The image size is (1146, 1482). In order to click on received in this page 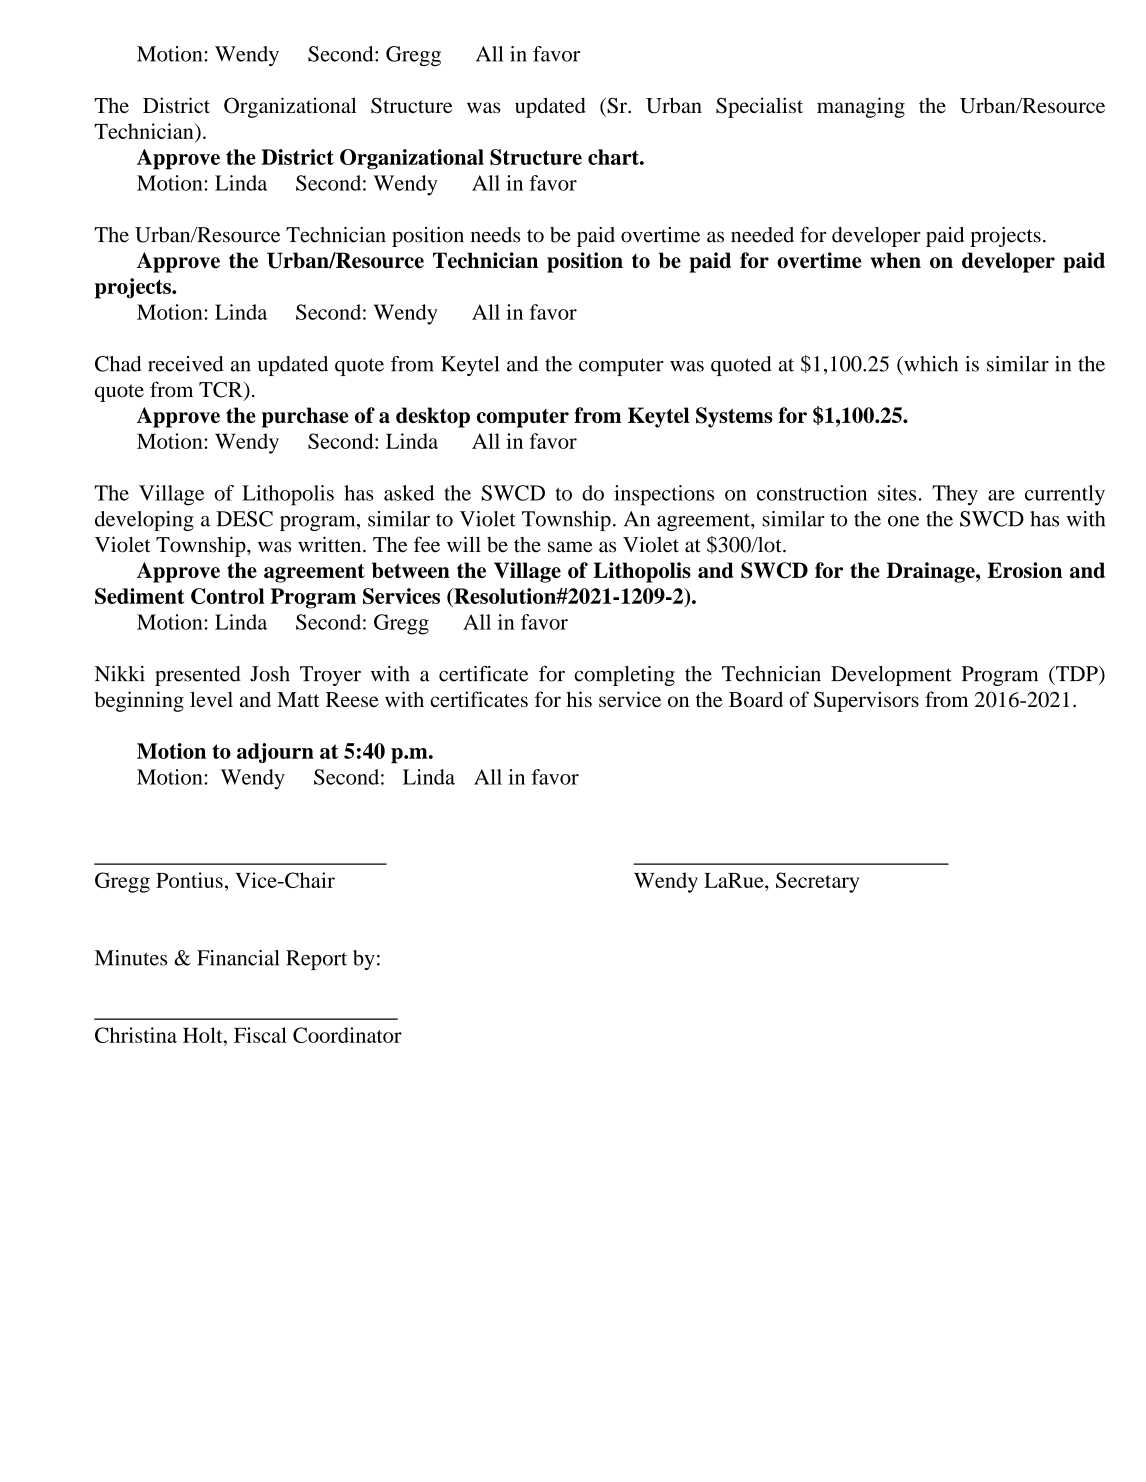, I will do `click(186, 364)`.
